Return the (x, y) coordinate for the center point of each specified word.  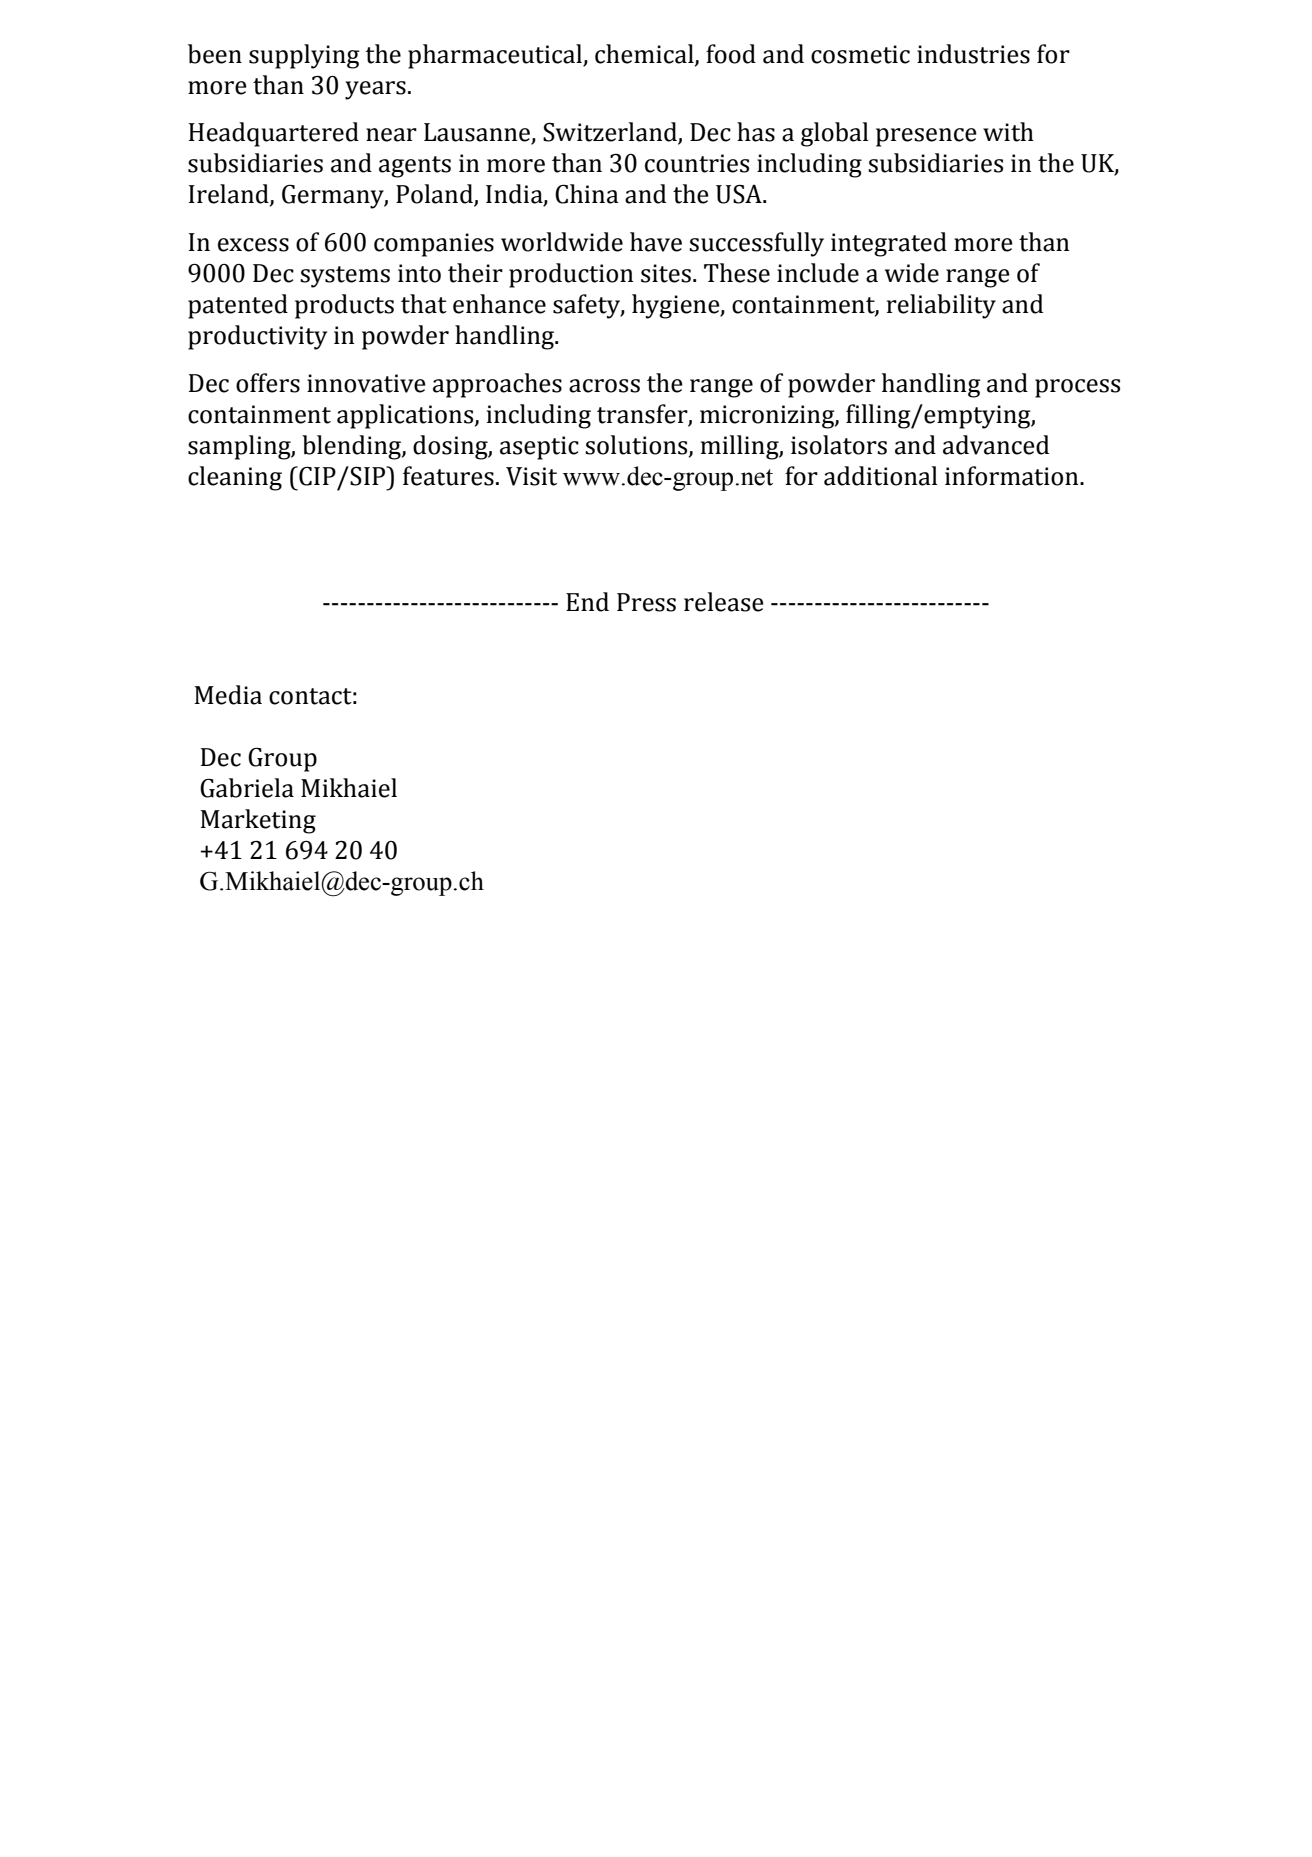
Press (646, 602)
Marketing (258, 821)
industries (973, 54)
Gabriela (247, 788)
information (1013, 476)
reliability (941, 306)
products (344, 306)
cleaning (235, 478)
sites (666, 273)
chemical (645, 54)
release (724, 602)
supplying (304, 56)
